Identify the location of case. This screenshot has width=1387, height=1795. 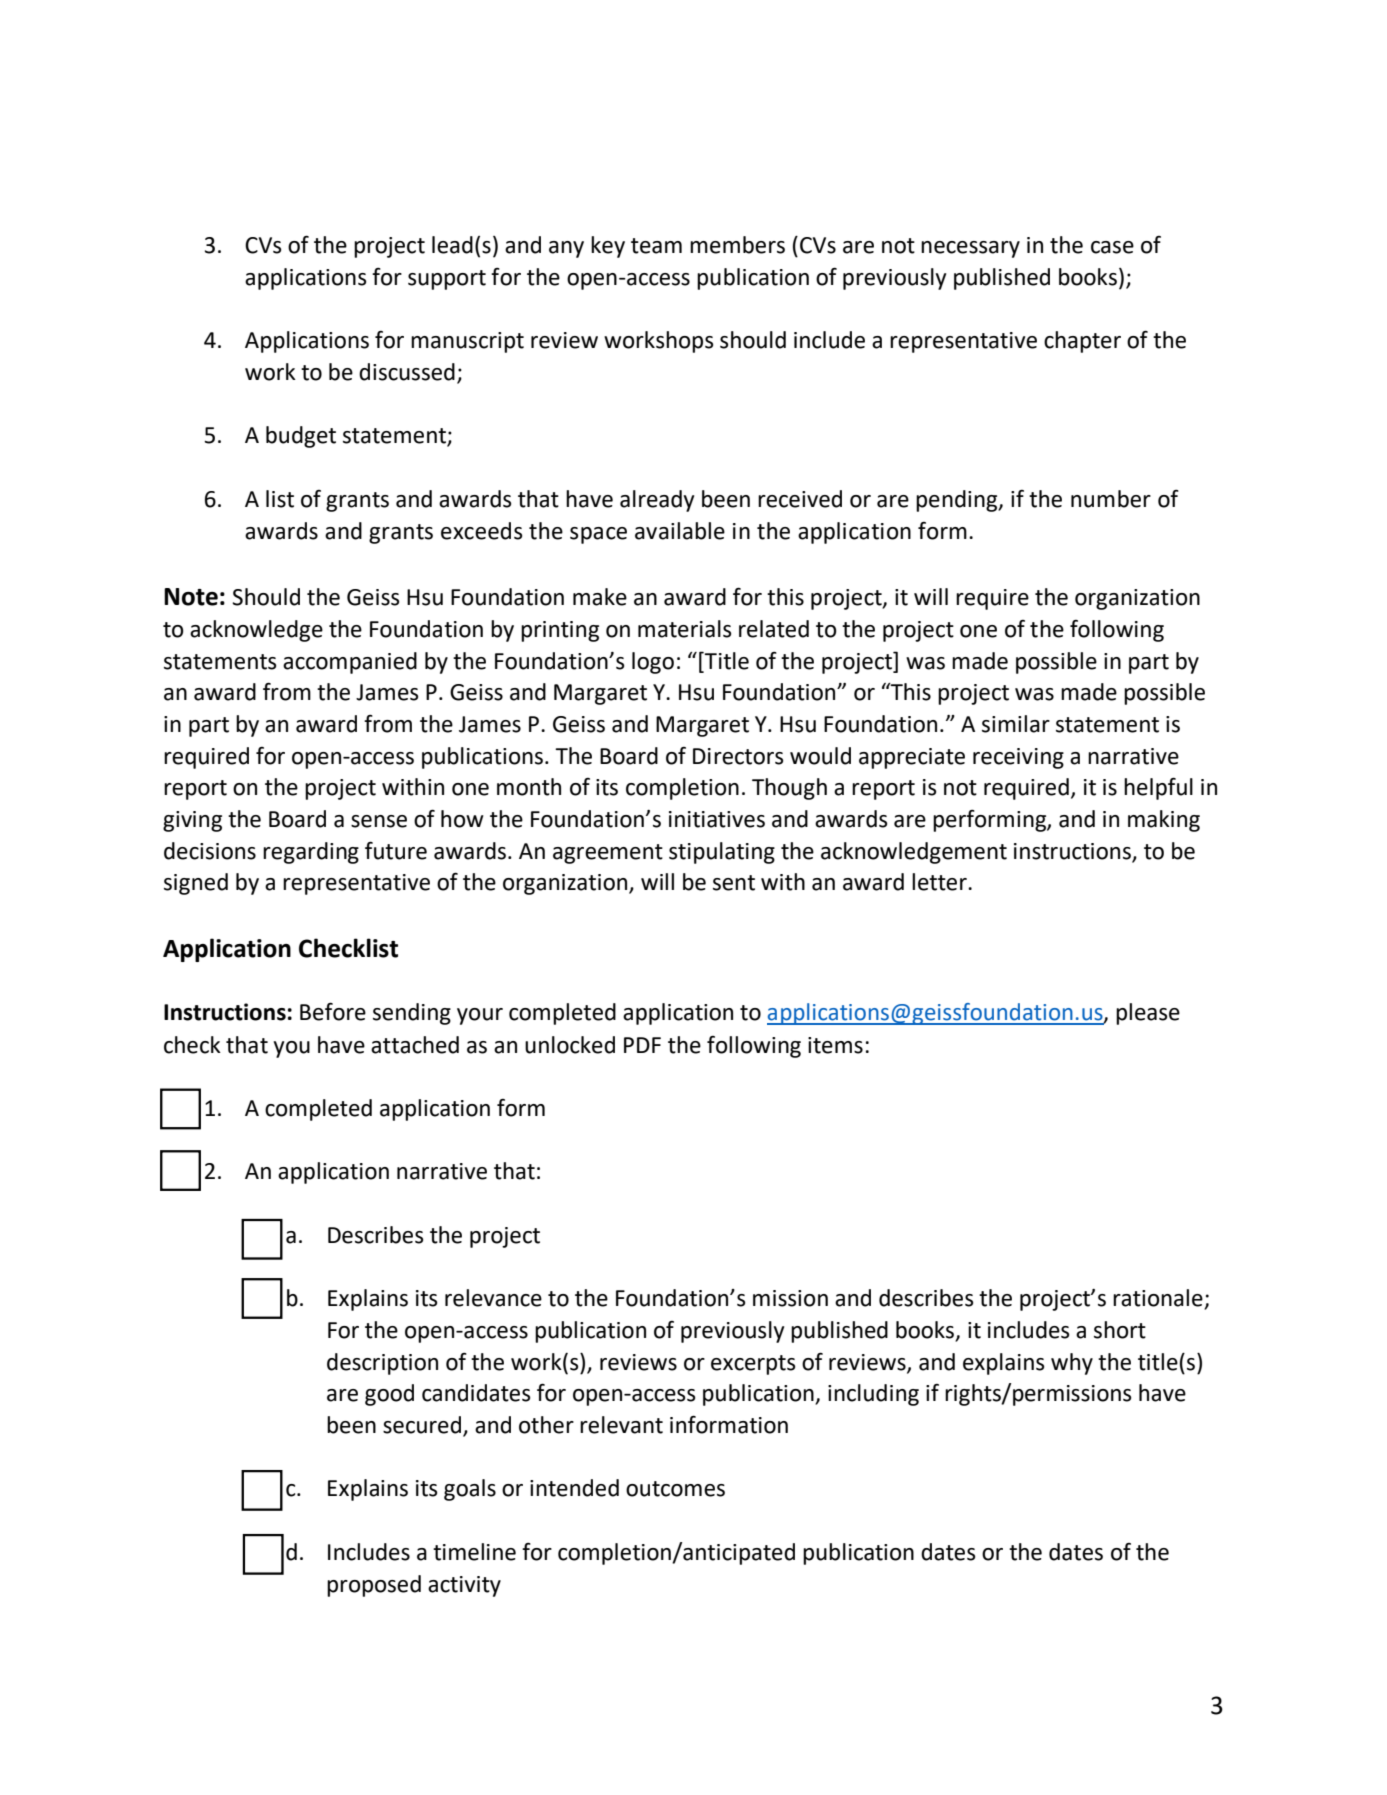
(1112, 247).
